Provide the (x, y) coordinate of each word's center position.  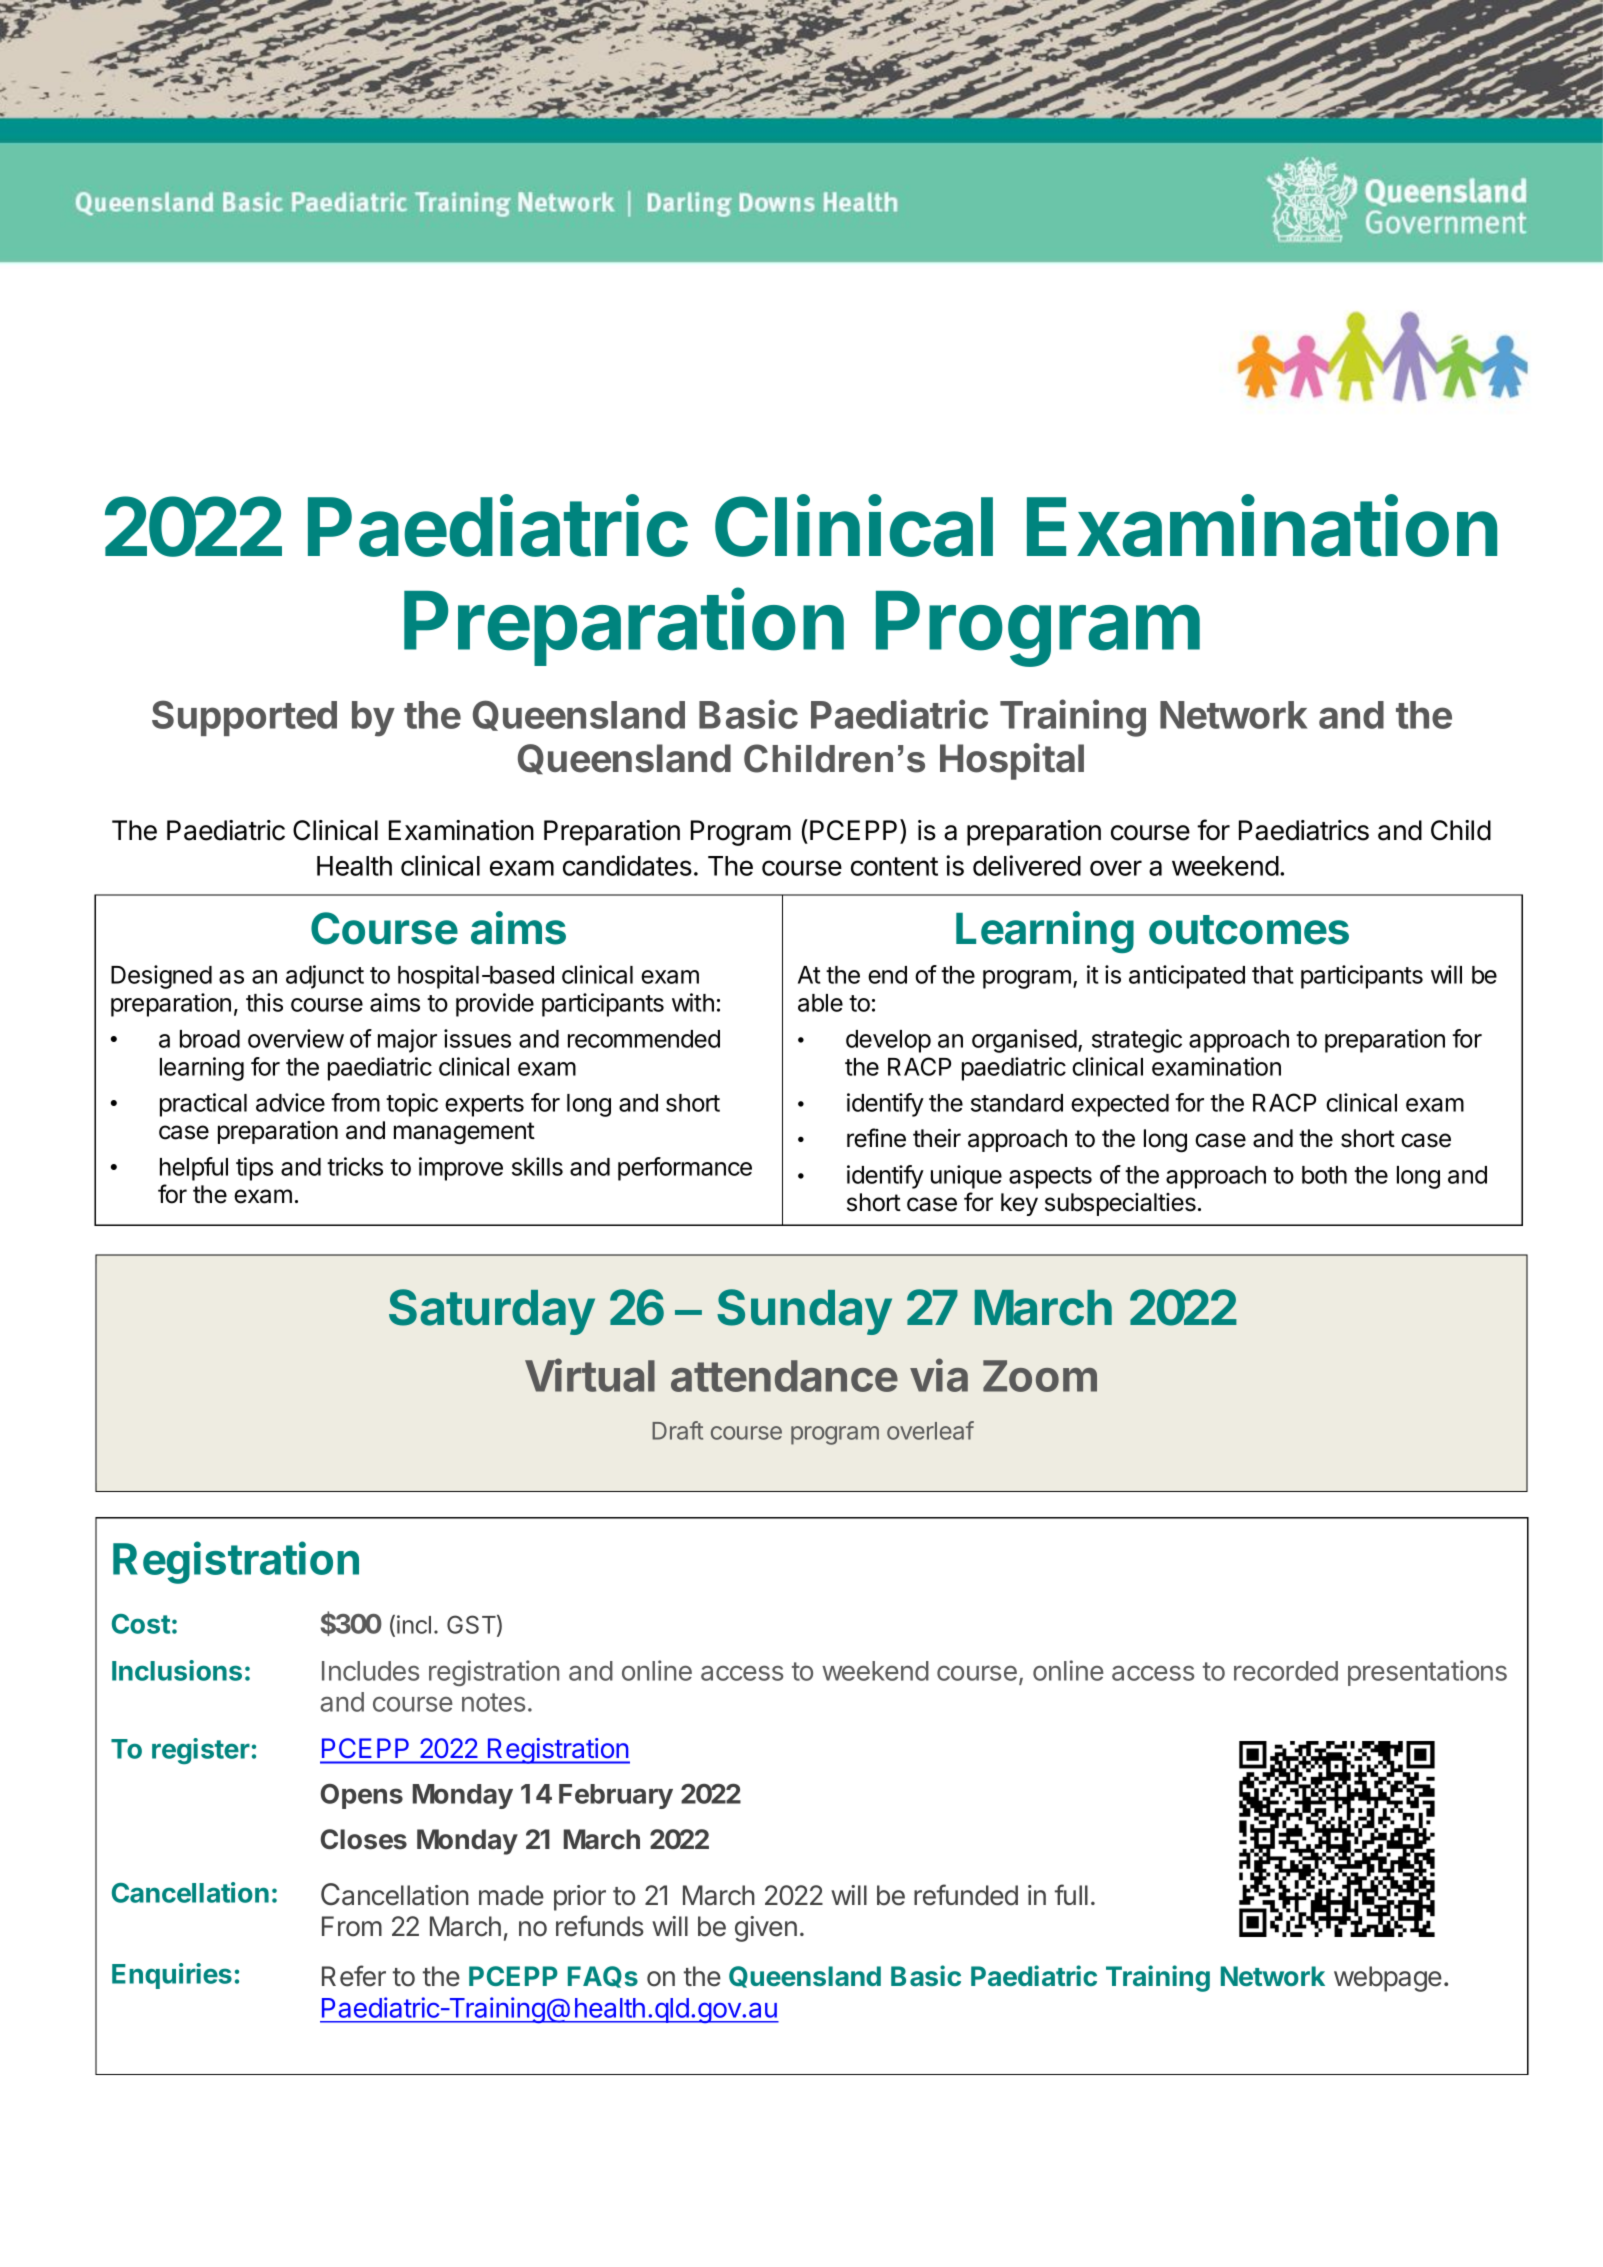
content (894, 866)
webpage (1388, 1979)
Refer (354, 1976)
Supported (244, 718)
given (766, 1929)
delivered (1027, 865)
